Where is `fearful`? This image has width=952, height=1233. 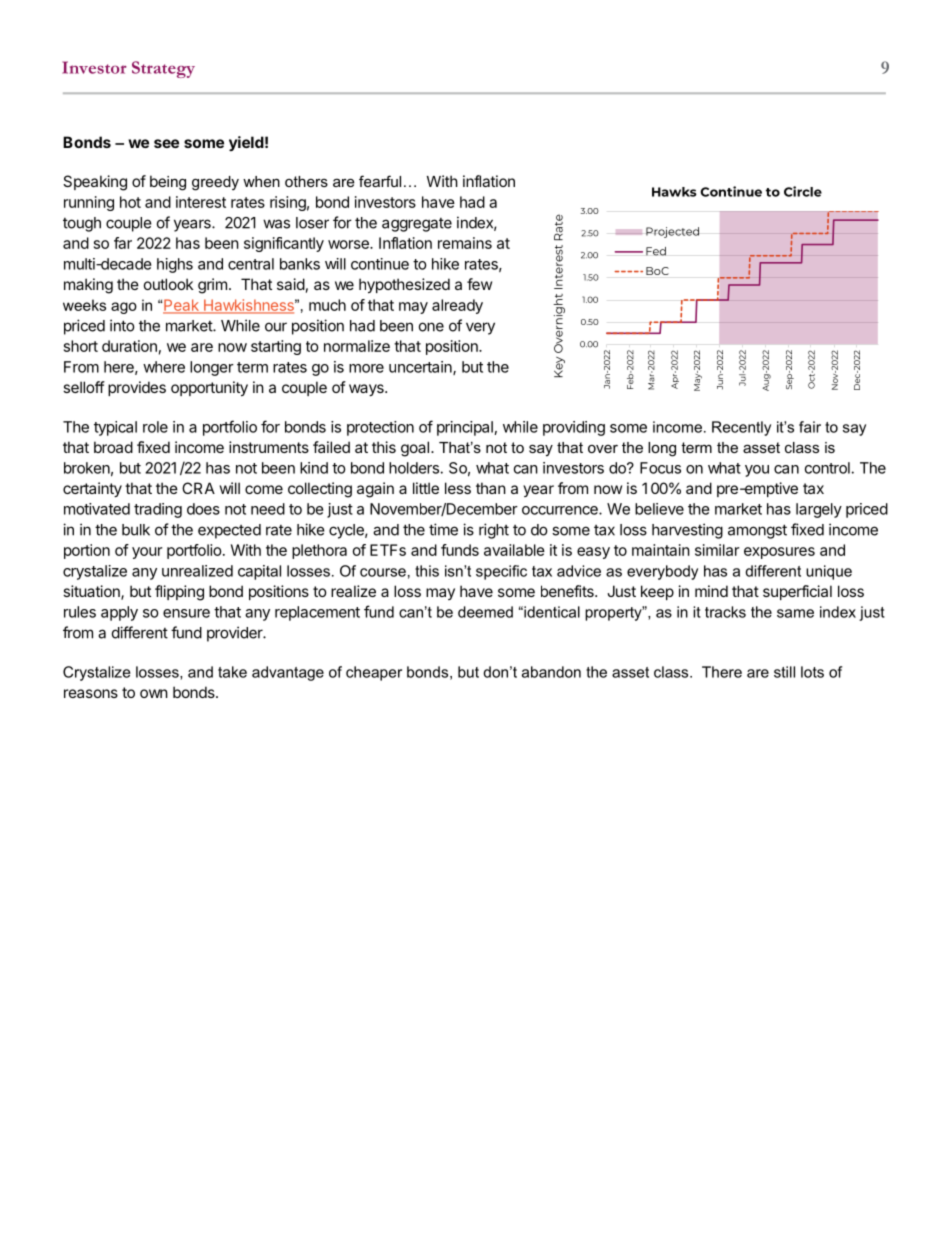
fearful is located at coordinates (380, 181).
